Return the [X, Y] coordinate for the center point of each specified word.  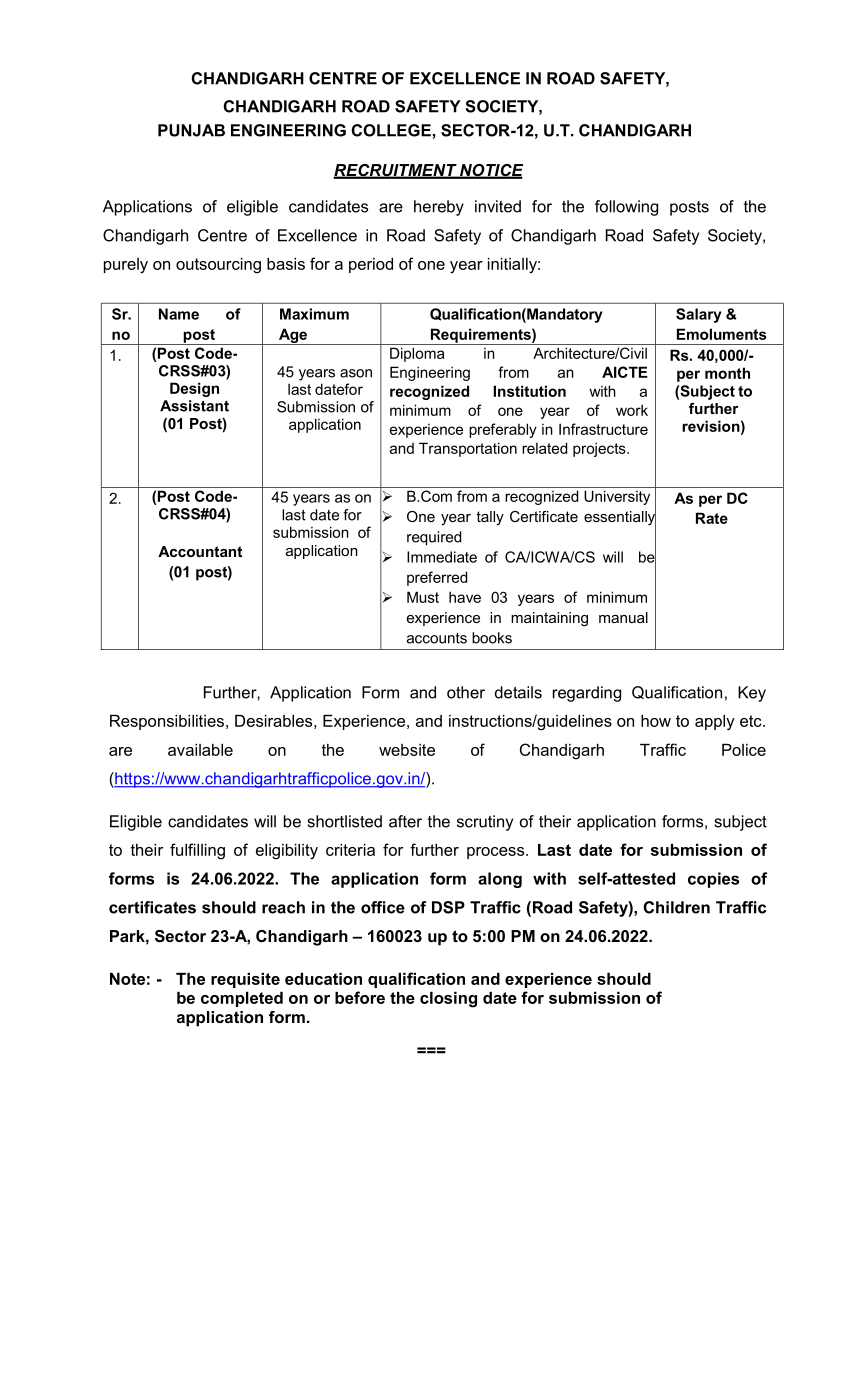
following [626, 208]
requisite [245, 980]
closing [448, 1000]
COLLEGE [391, 130]
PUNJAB [191, 130]
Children [676, 907]
